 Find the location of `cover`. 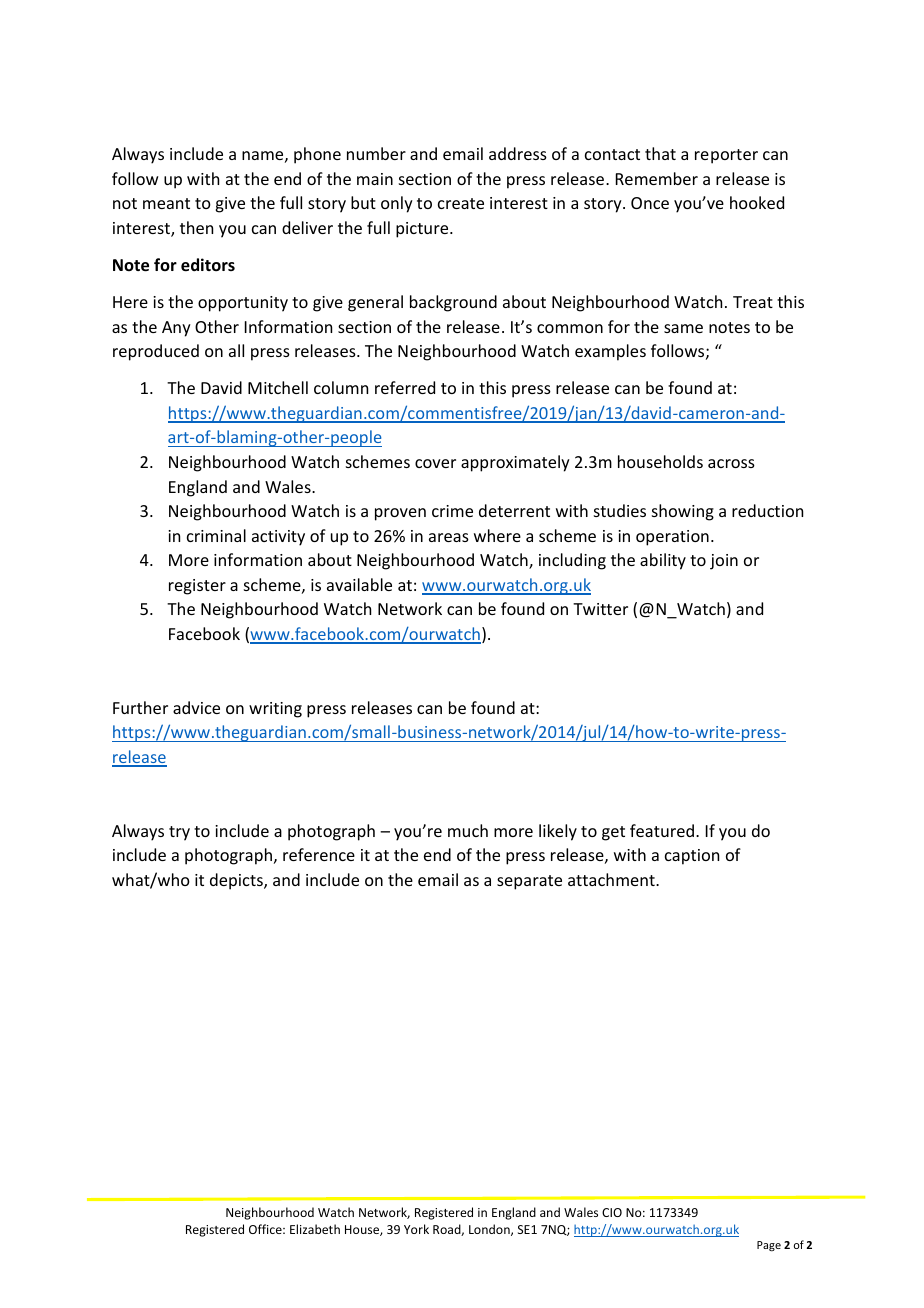

cover is located at coordinates (435, 463).
